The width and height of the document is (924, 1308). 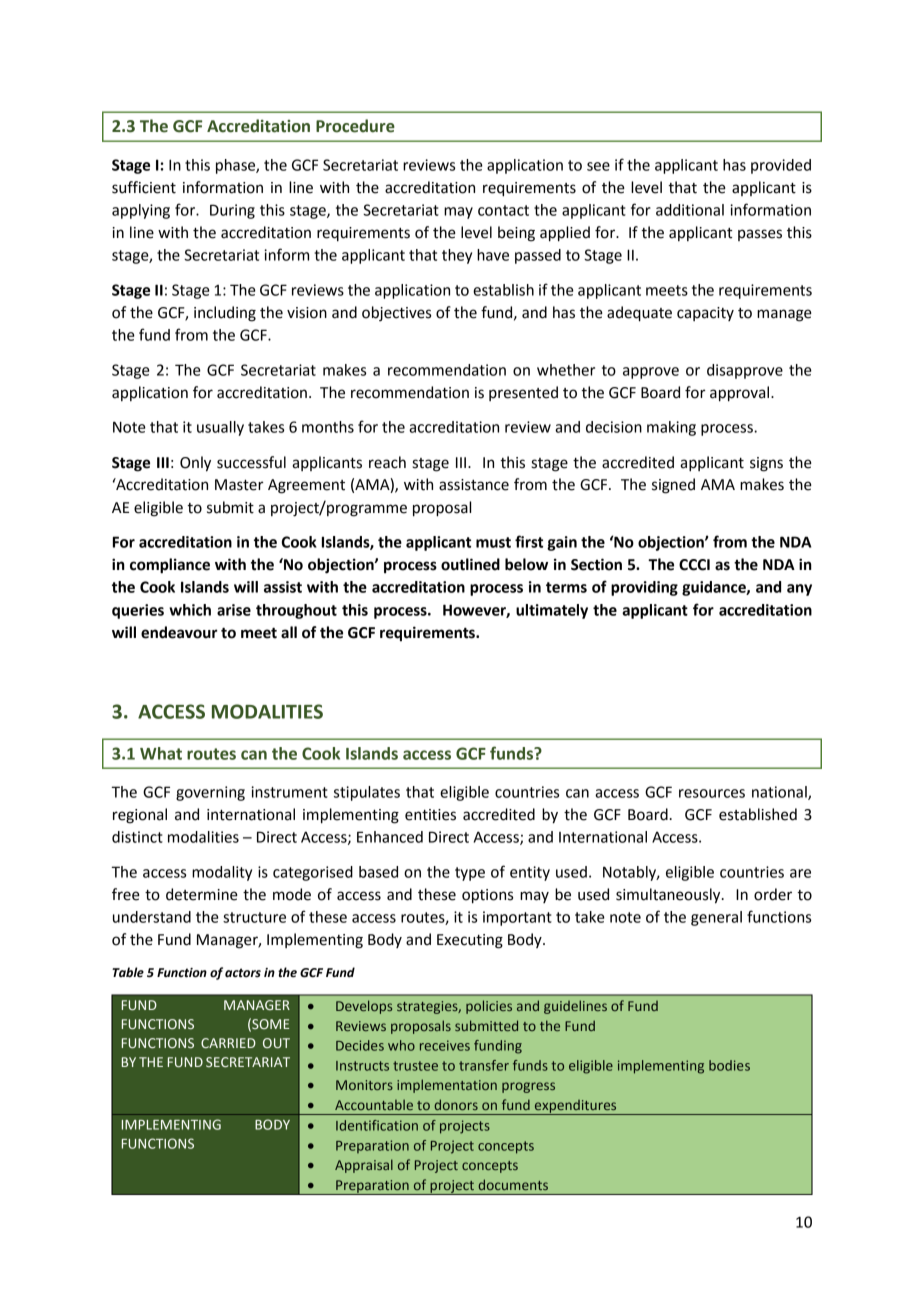 What do you see at coordinates (228, 1043) in the document?
I see `CARRIED` at bounding box center [228, 1043].
